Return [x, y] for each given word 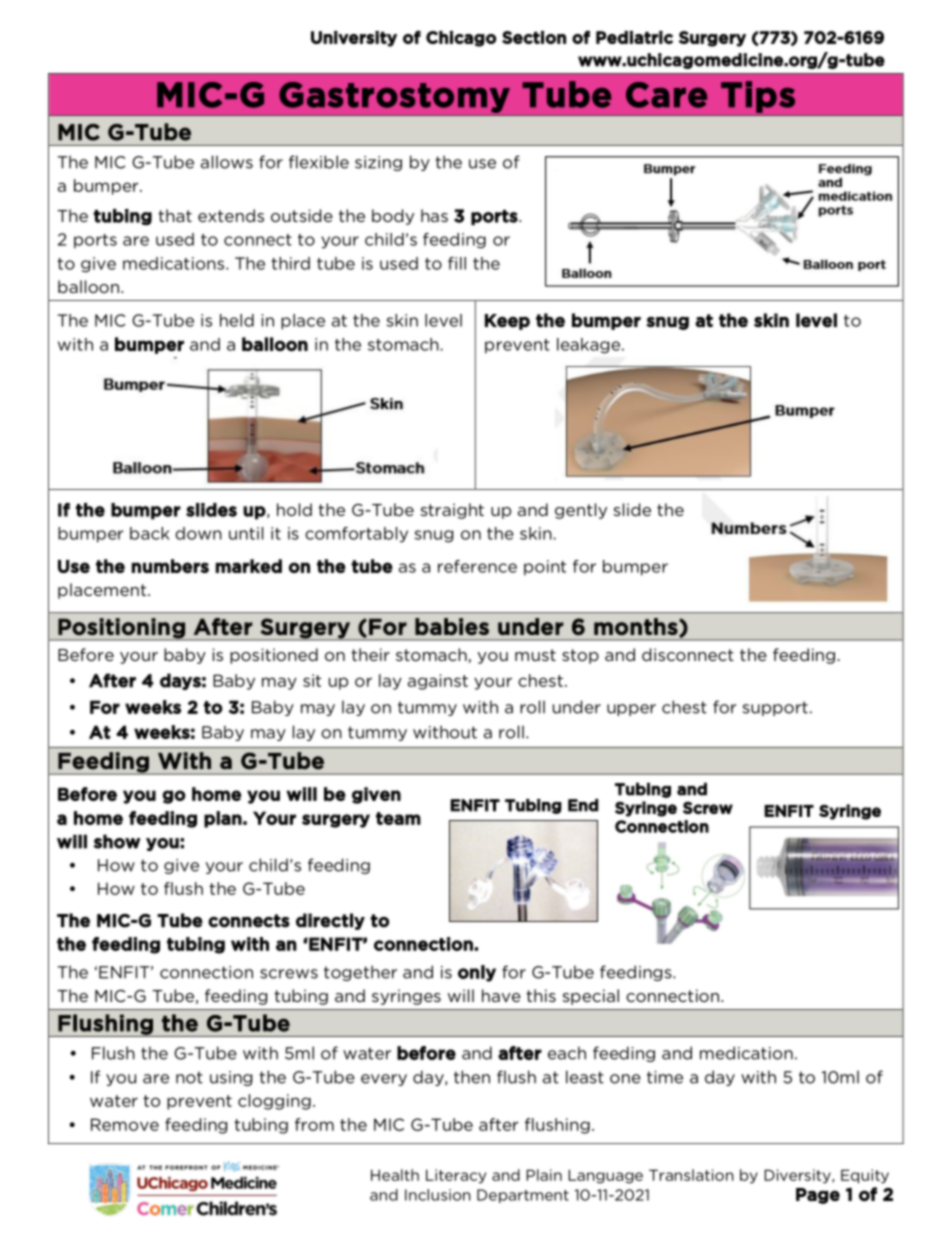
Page [818, 1196]
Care [666, 95]
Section [534, 37]
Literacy [456, 1176]
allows [227, 162]
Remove [125, 1124]
